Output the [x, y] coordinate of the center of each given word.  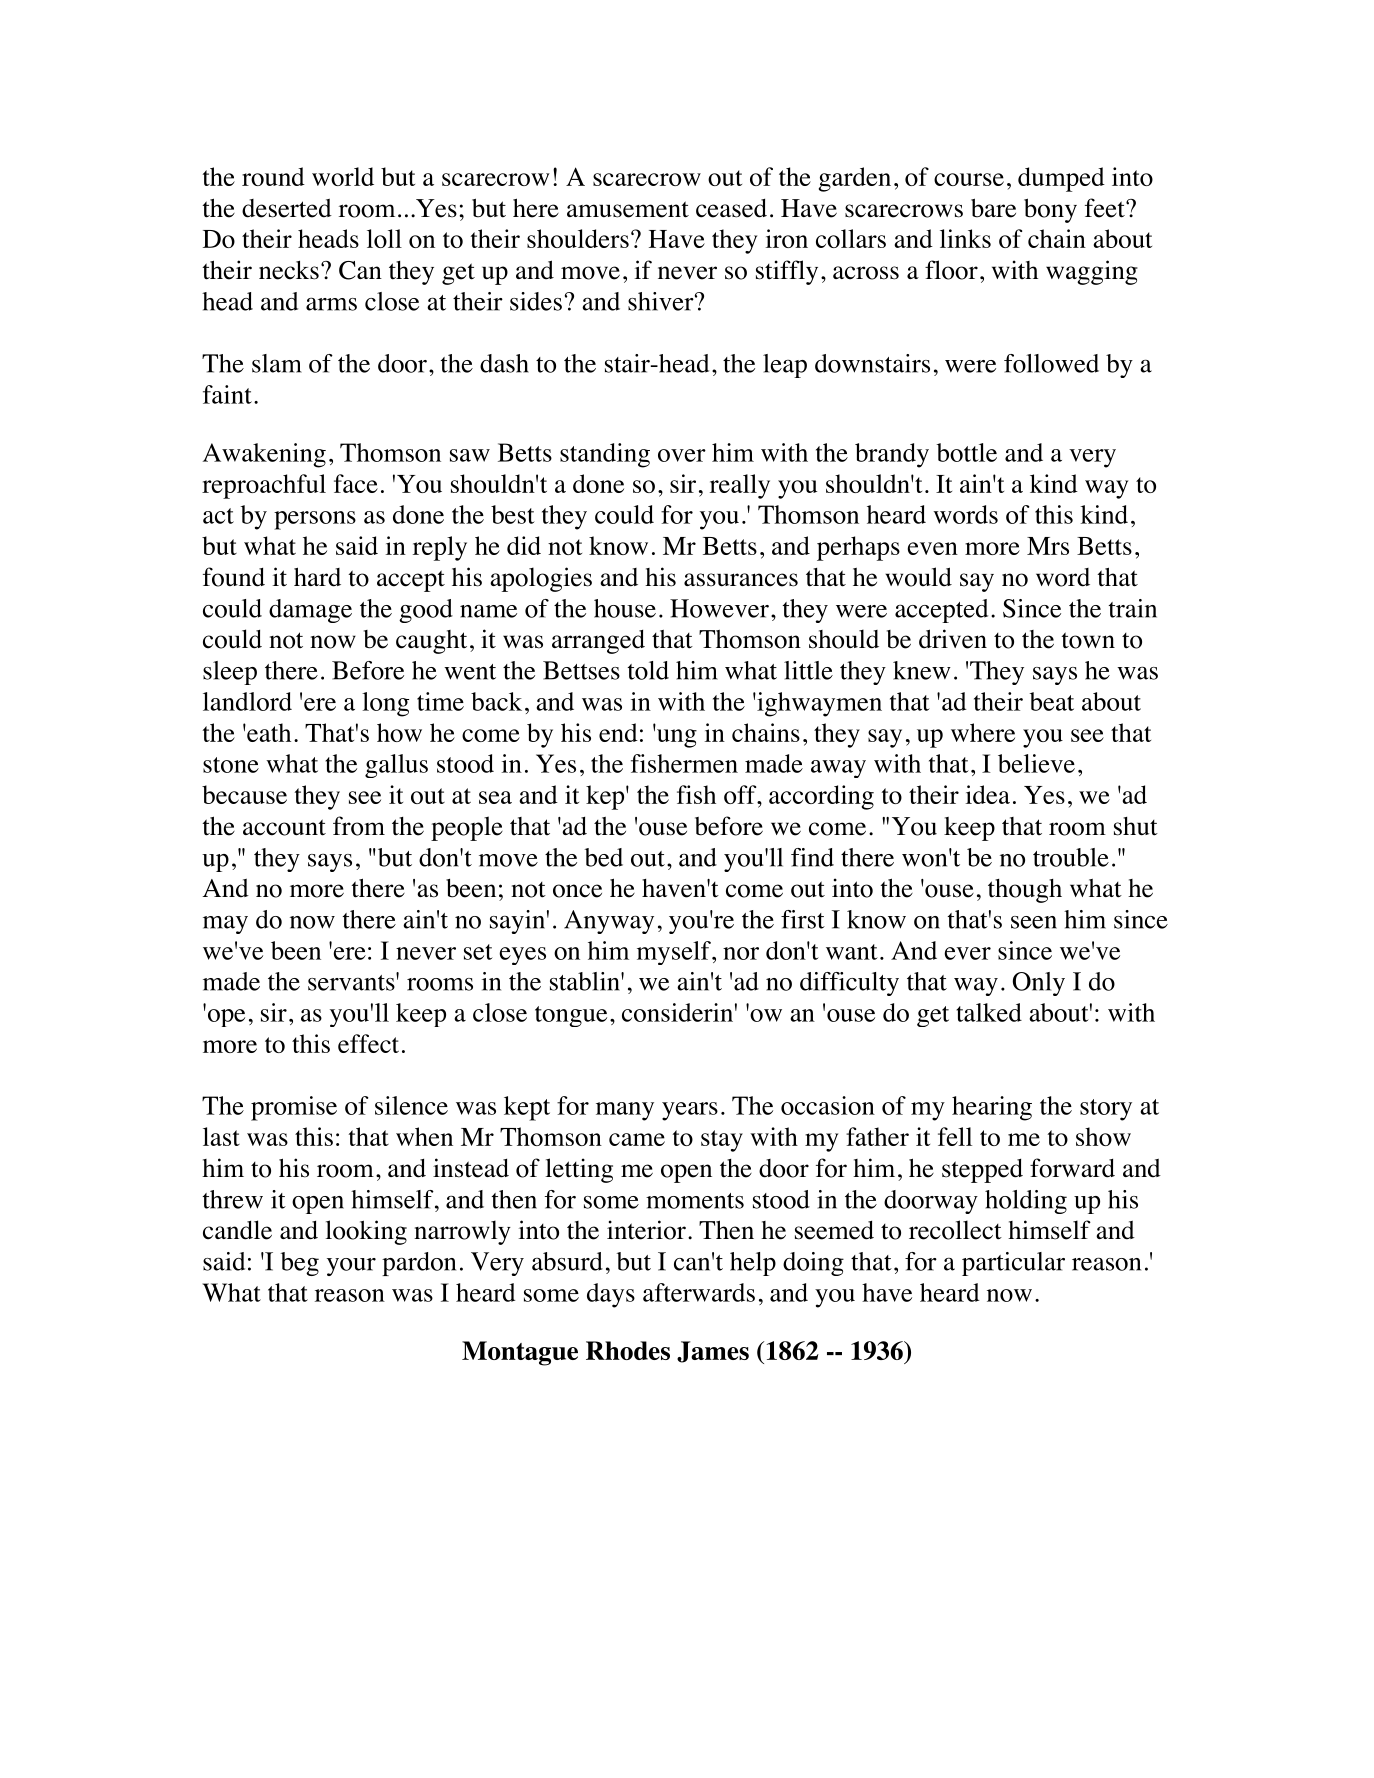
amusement [628, 209]
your [351, 1267]
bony [1050, 210]
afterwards [699, 1292]
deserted [287, 208]
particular [1013, 1264]
